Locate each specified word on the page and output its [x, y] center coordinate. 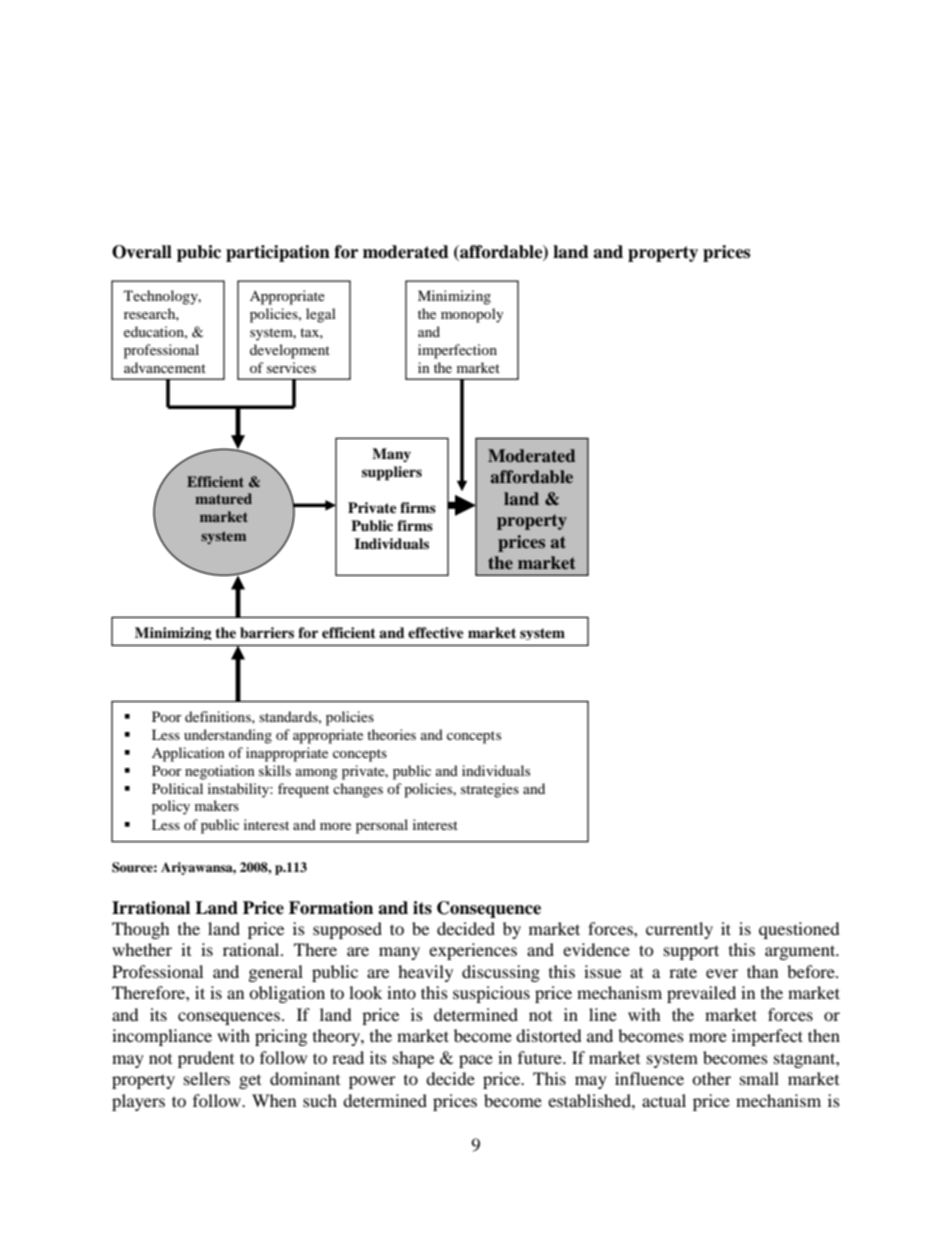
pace [476, 1061]
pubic [199, 253]
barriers [267, 633]
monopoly [472, 315]
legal [321, 315]
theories [391, 734]
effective [436, 632]
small [759, 1078]
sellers [207, 1078]
